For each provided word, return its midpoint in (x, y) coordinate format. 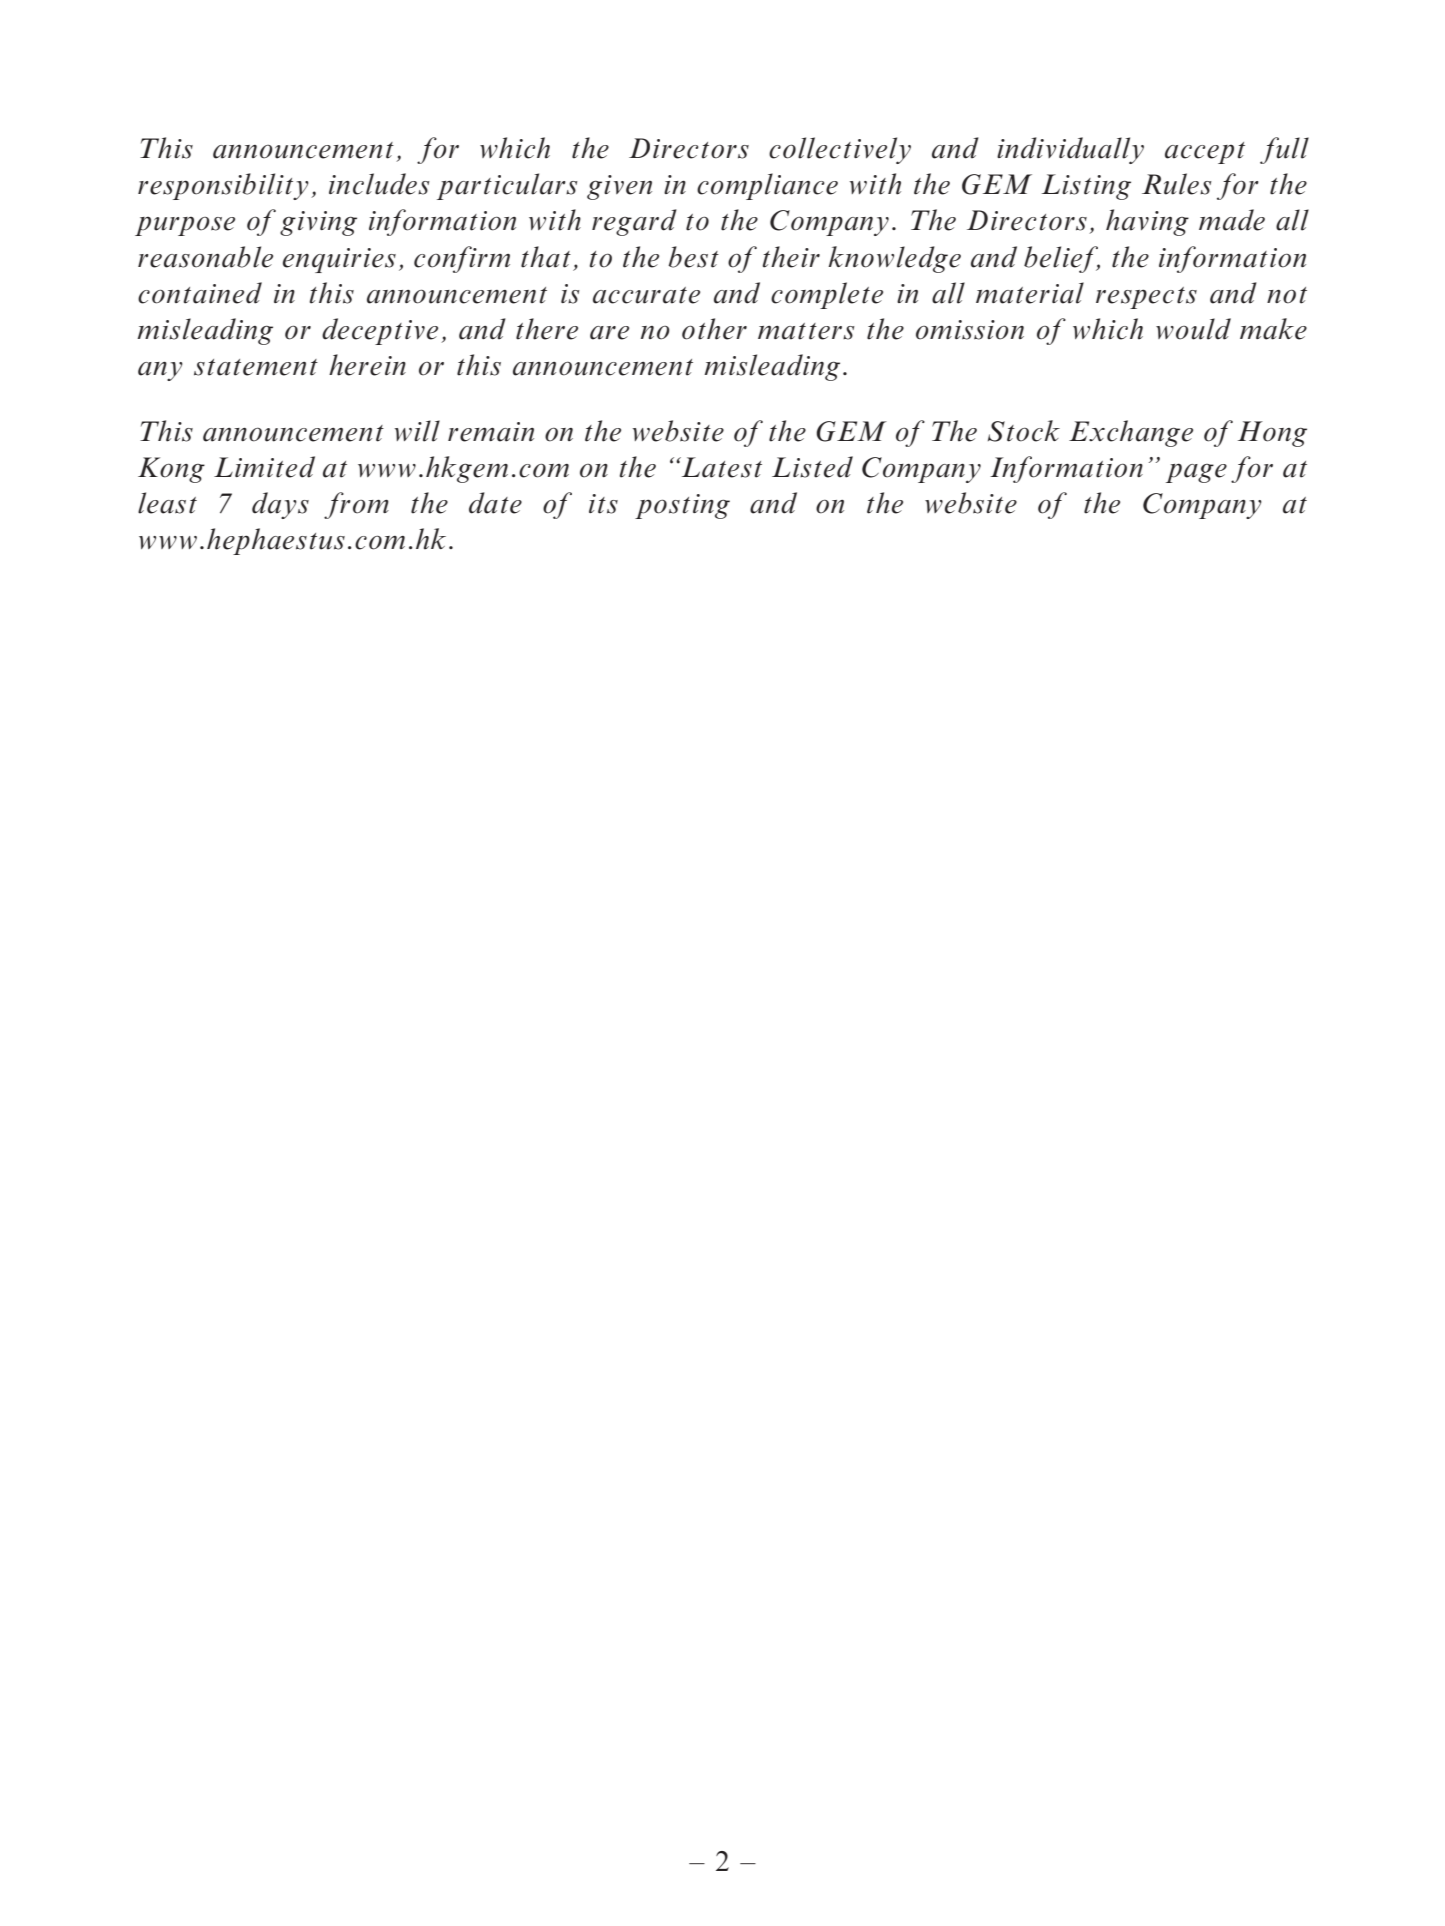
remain (491, 432)
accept (1205, 153)
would (1193, 329)
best (693, 257)
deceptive (380, 331)
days (280, 505)
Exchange (1131, 433)
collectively (840, 150)
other (714, 329)
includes (379, 184)
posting (682, 506)
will (417, 431)
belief (1062, 259)
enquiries (339, 260)
